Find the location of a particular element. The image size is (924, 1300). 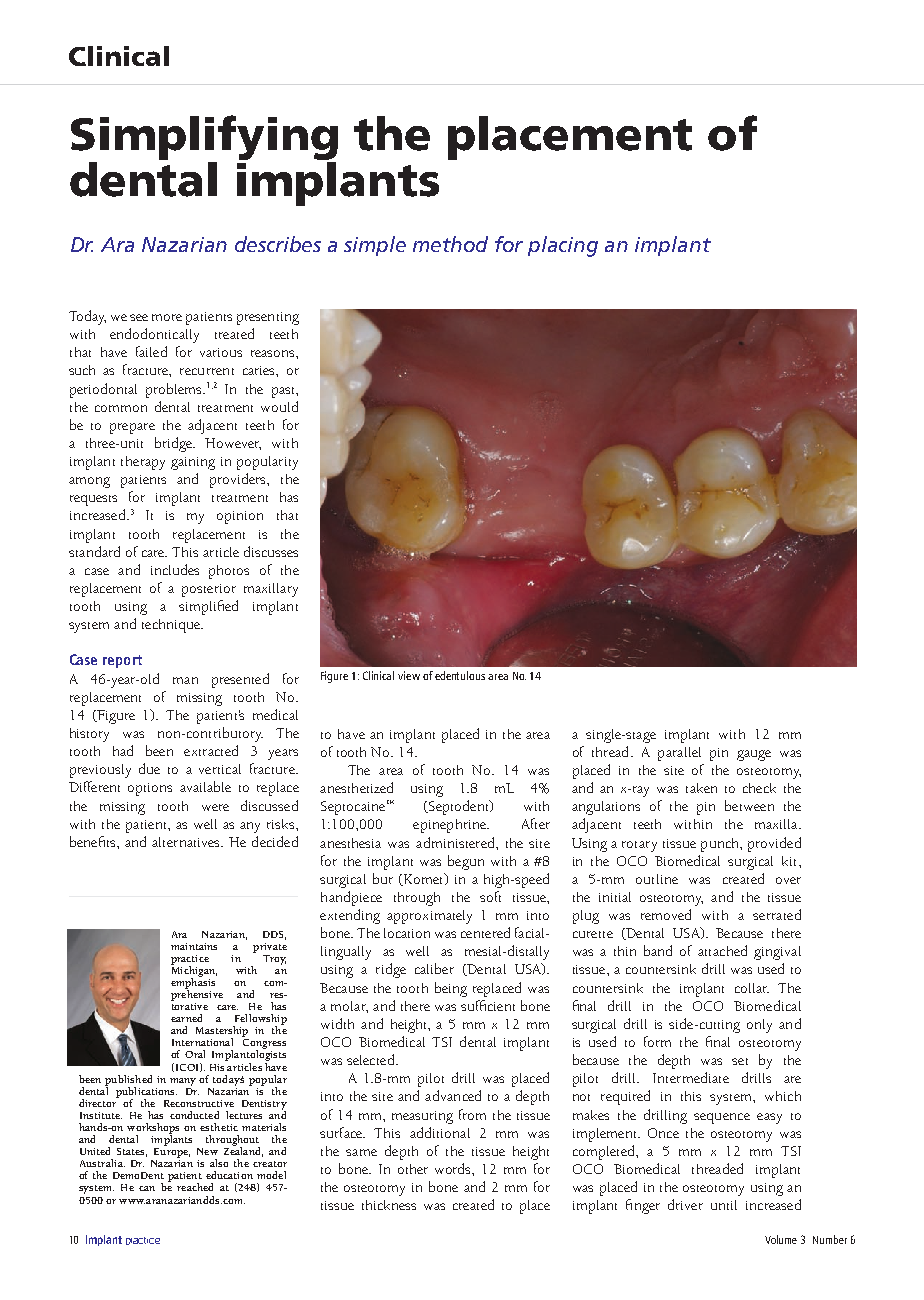

other is located at coordinates (413, 1169).
